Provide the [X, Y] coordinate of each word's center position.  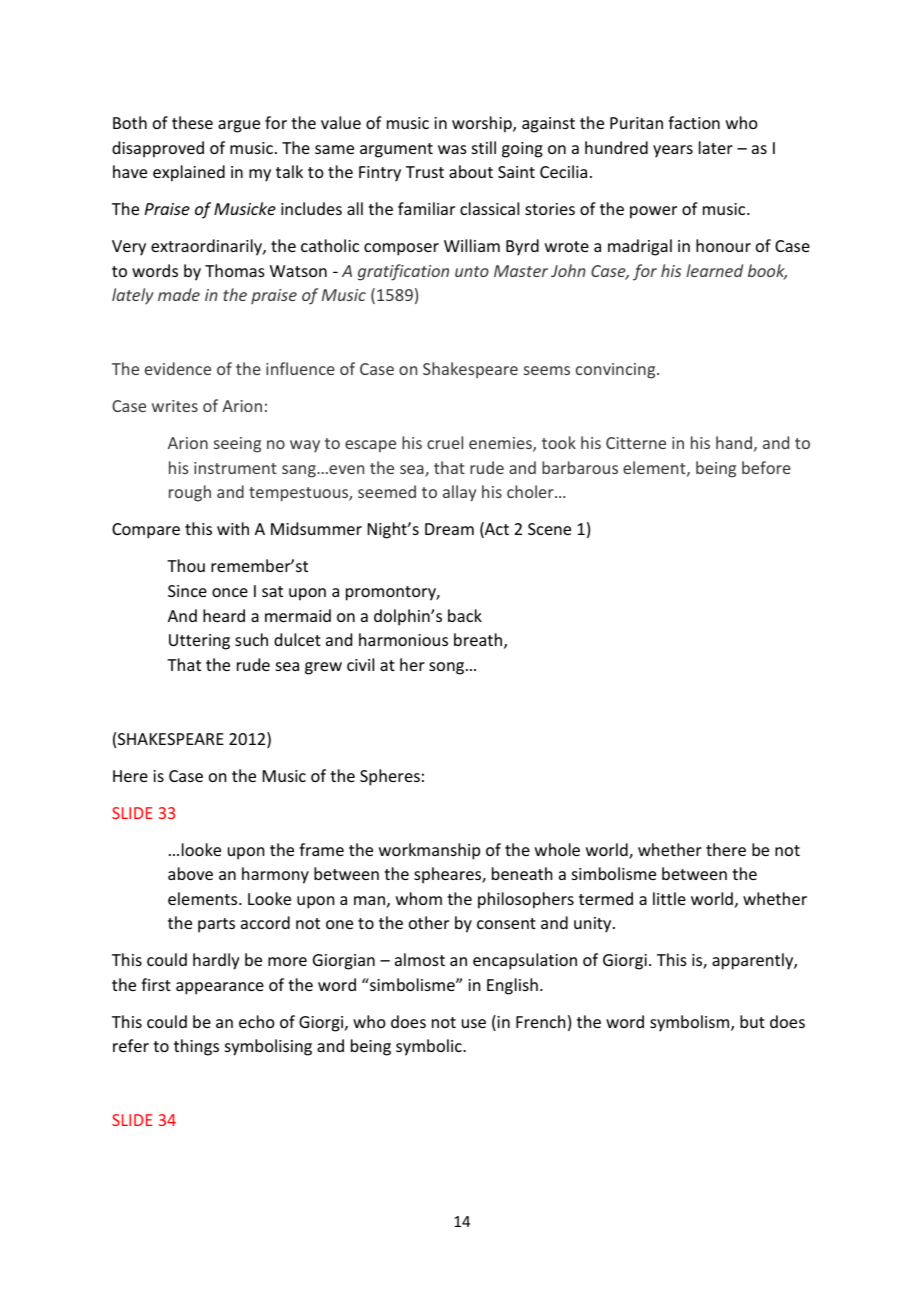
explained [189, 173]
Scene [549, 529]
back [465, 615]
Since [187, 591]
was [452, 149]
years [673, 151]
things [196, 1047]
